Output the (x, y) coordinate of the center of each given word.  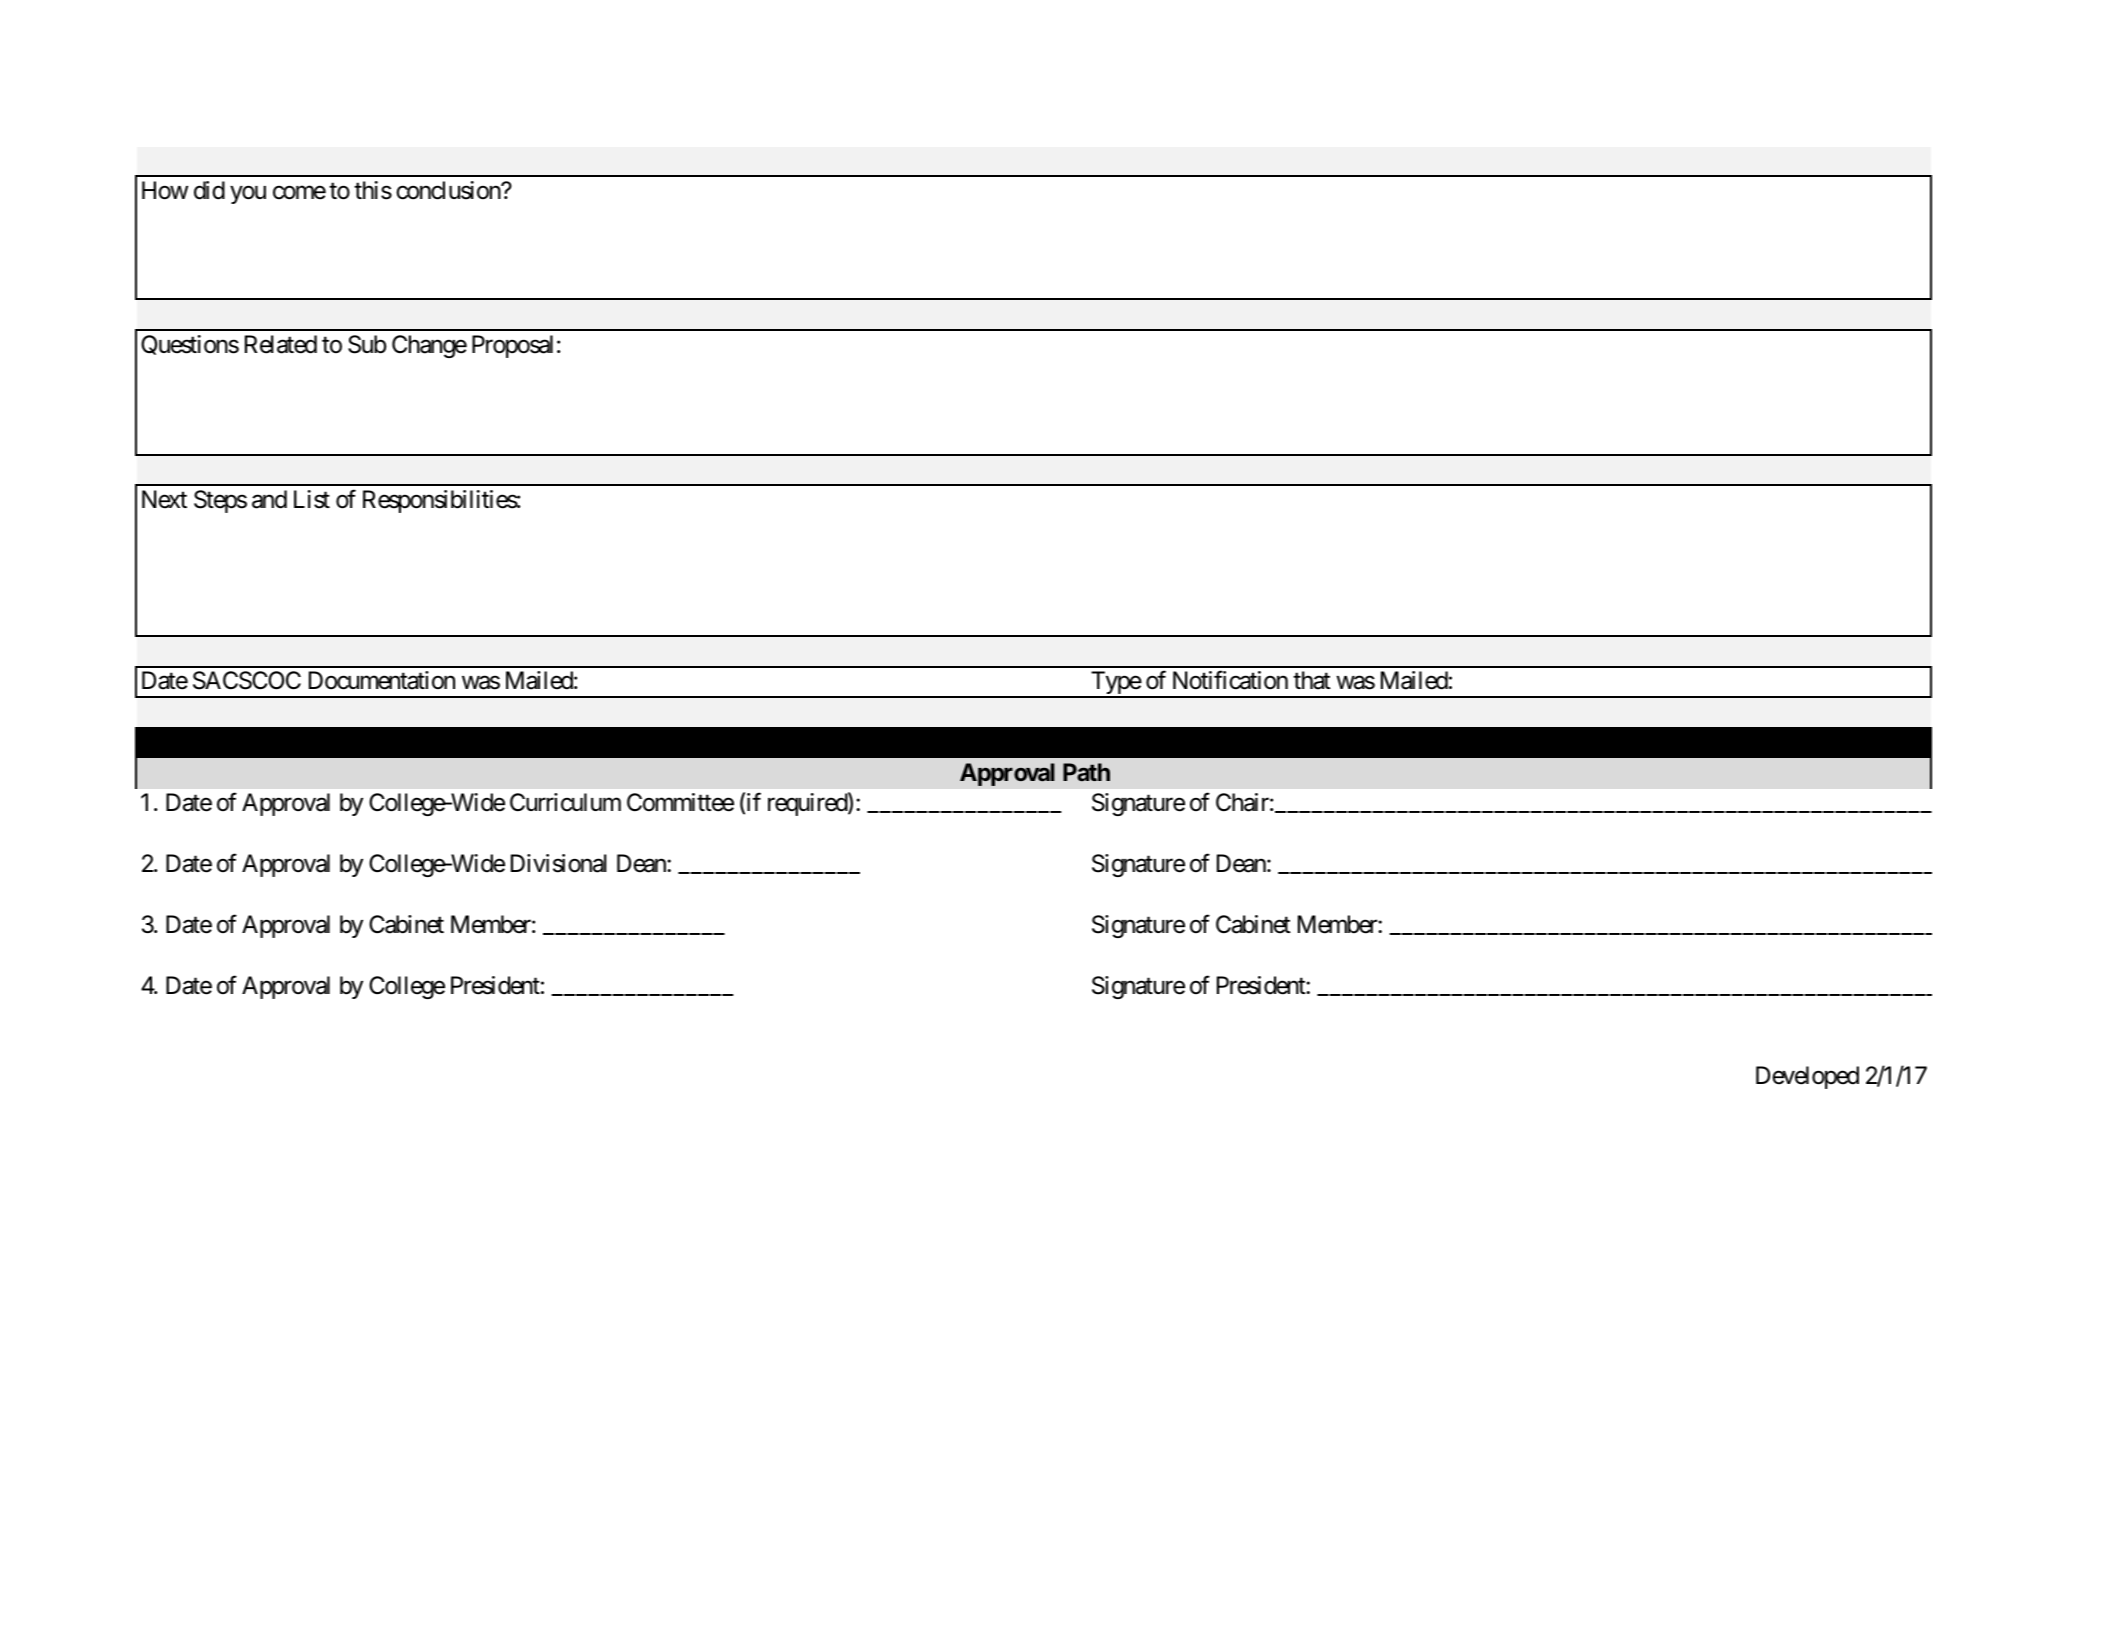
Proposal (512, 346)
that (1312, 680)
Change (429, 346)
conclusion (449, 190)
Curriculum (565, 802)
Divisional (559, 863)
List (312, 499)
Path (1086, 772)
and (269, 499)
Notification (1230, 680)
